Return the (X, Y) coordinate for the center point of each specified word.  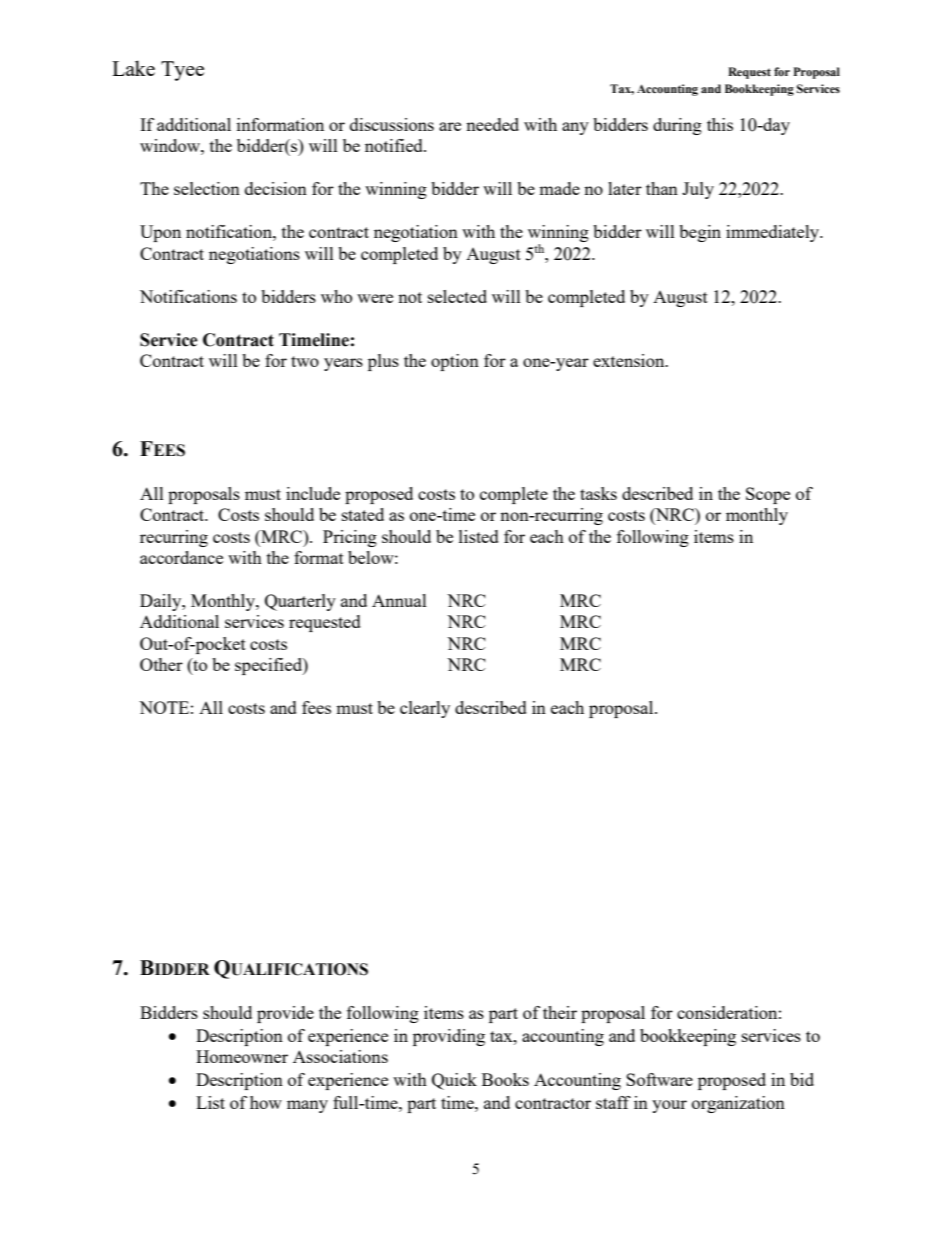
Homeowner (242, 1056)
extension (630, 360)
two (305, 361)
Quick (454, 1081)
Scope (768, 495)
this (720, 124)
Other (161, 664)
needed (492, 124)
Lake (133, 68)
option (455, 362)
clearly (425, 709)
